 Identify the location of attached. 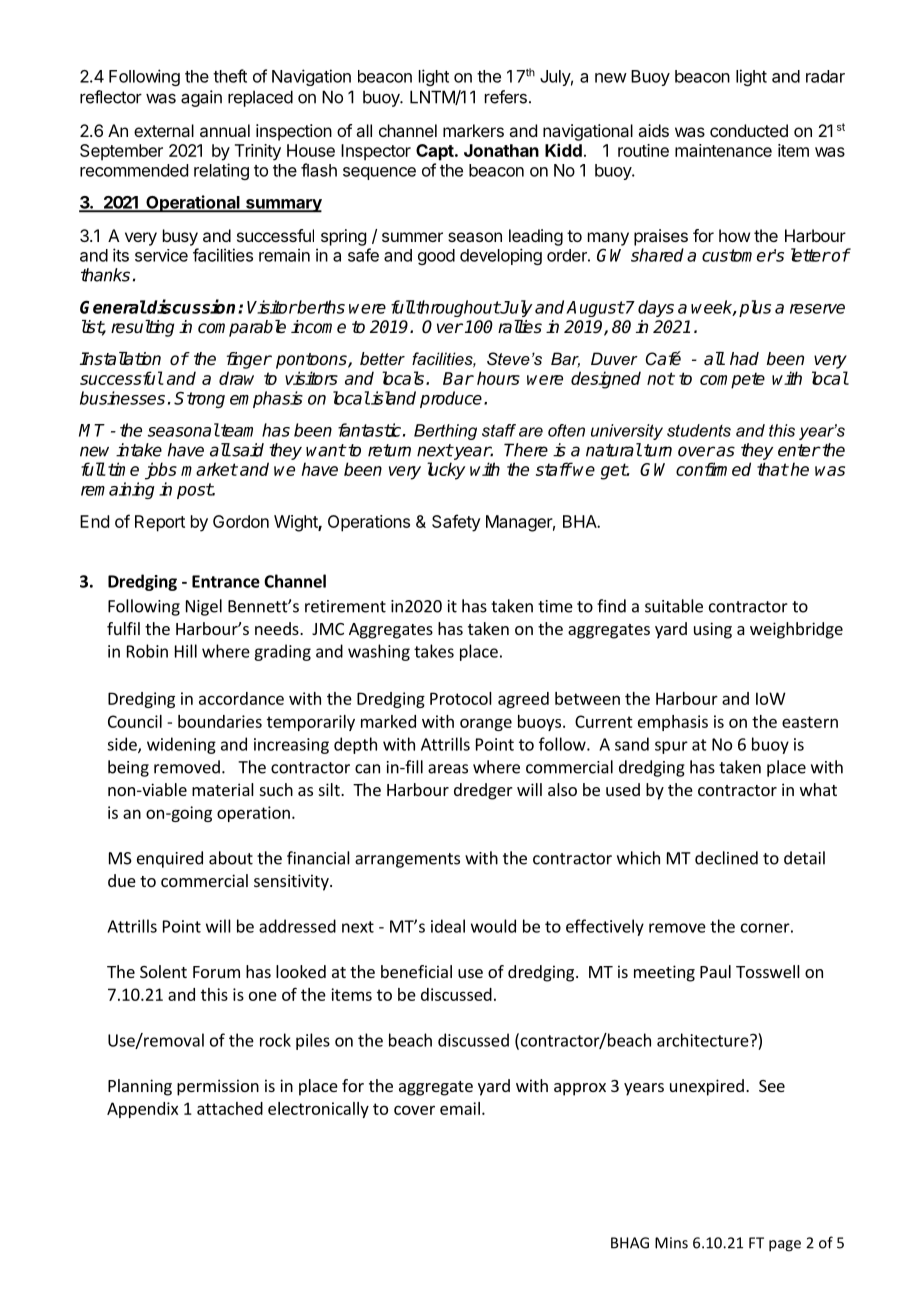
(230, 1108).
